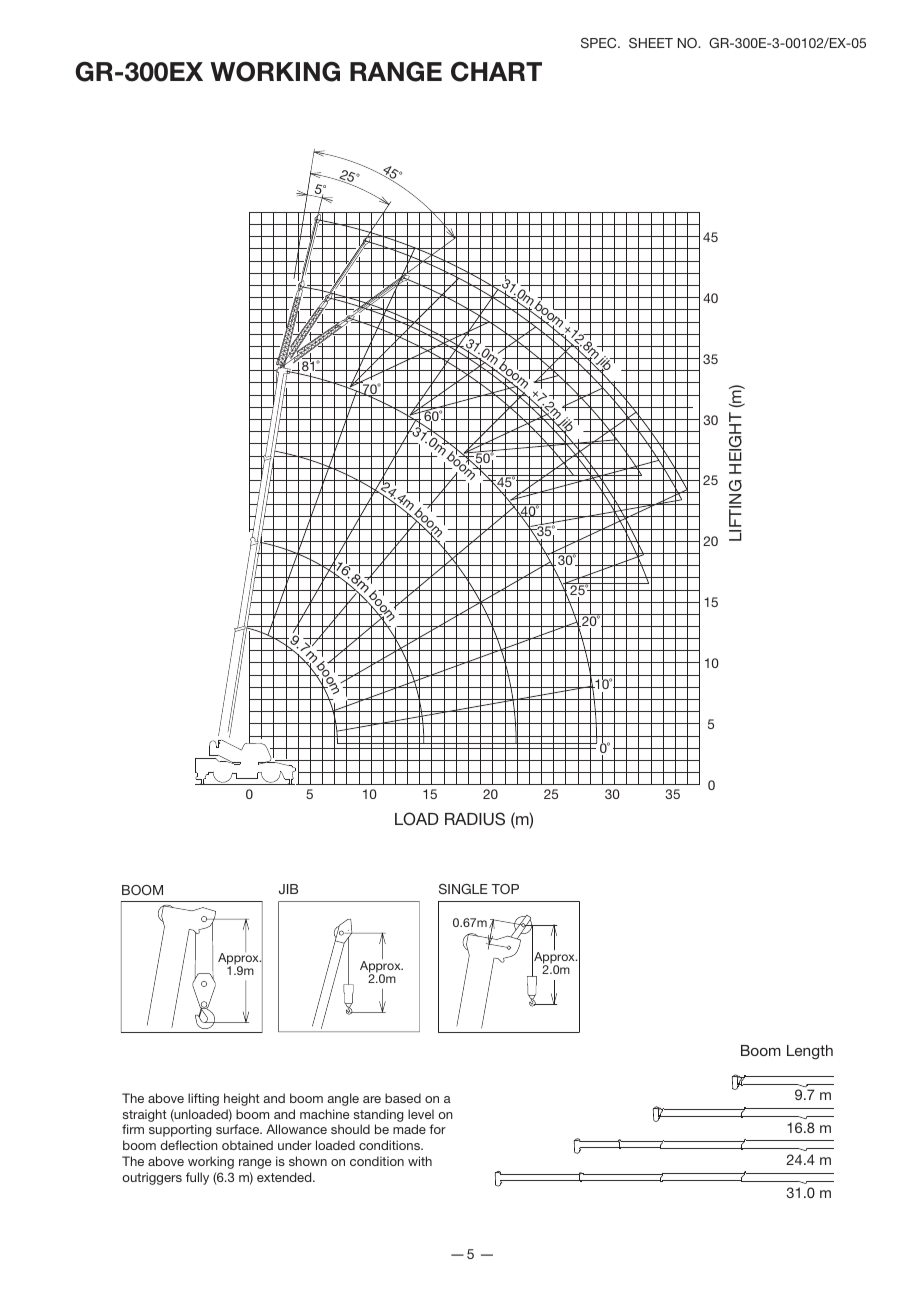 This screenshot has height=1308, width=924. What do you see at coordinates (651, 43) in the screenshot?
I see `SHEET` at bounding box center [651, 43].
